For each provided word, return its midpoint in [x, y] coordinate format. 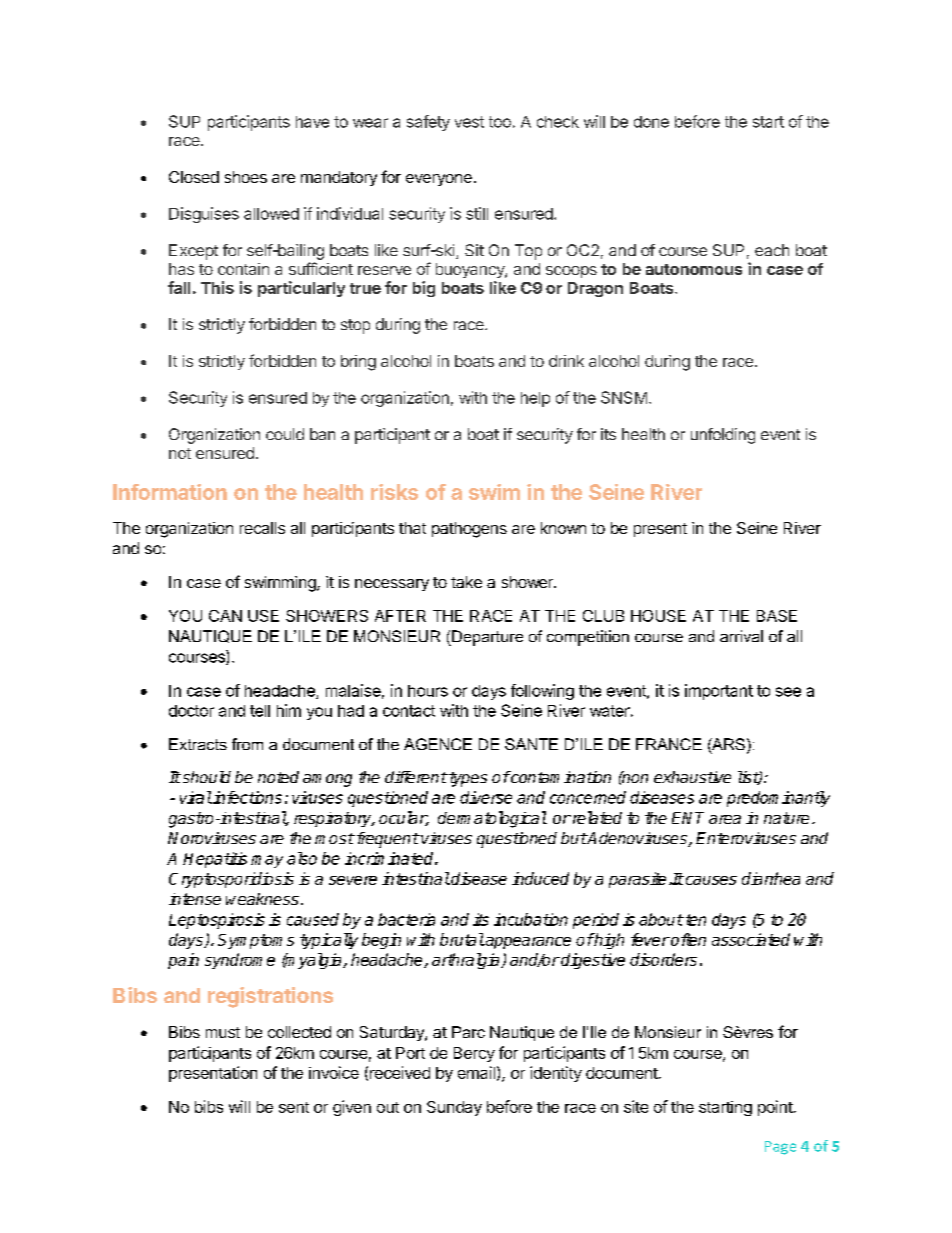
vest [469, 122]
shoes [246, 177]
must [223, 1032]
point [775, 1108]
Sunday [454, 1108]
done [651, 122]
